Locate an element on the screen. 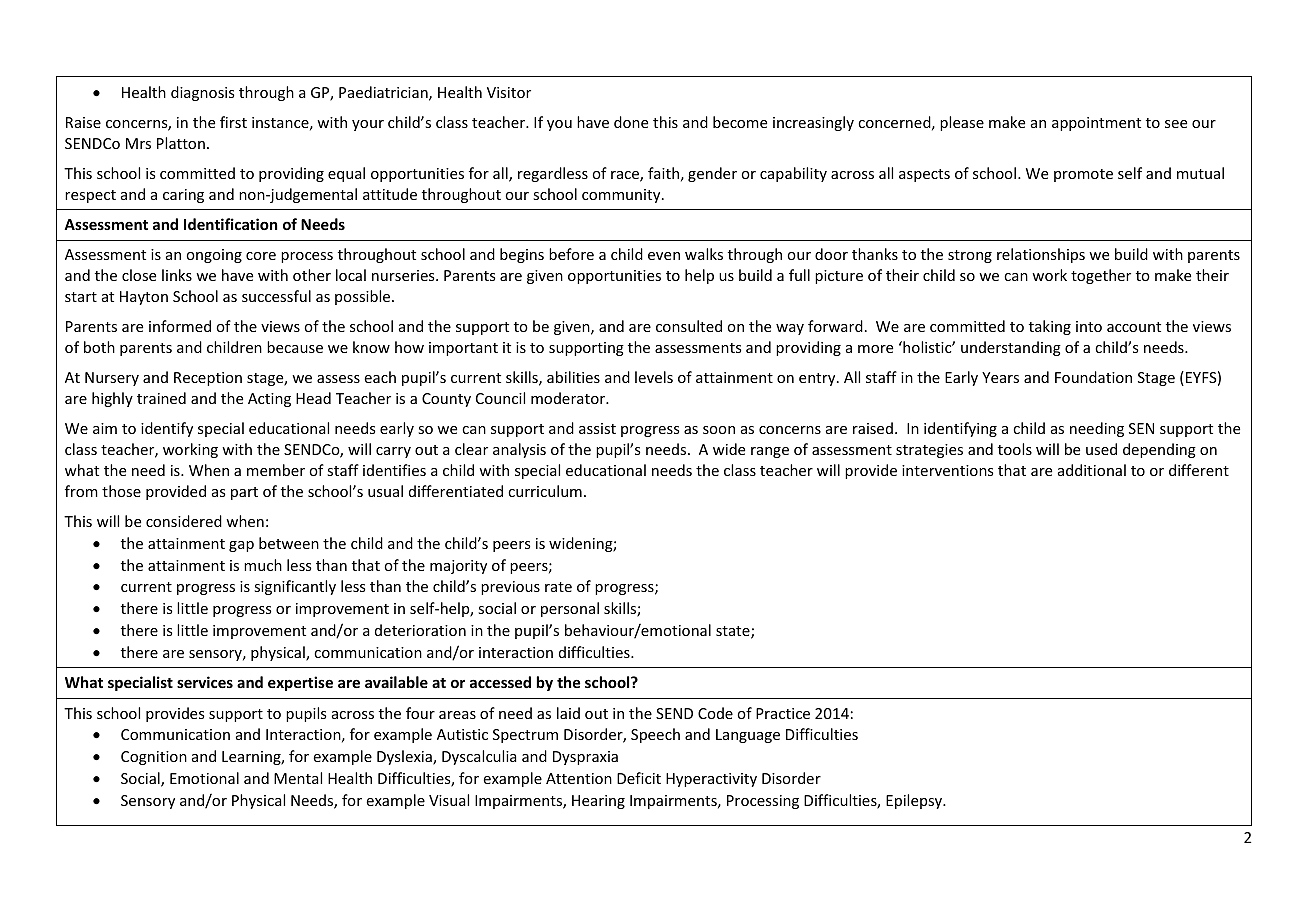 Image resolution: width=1308 pixels, height=924 pixels. done is located at coordinates (631, 122).
